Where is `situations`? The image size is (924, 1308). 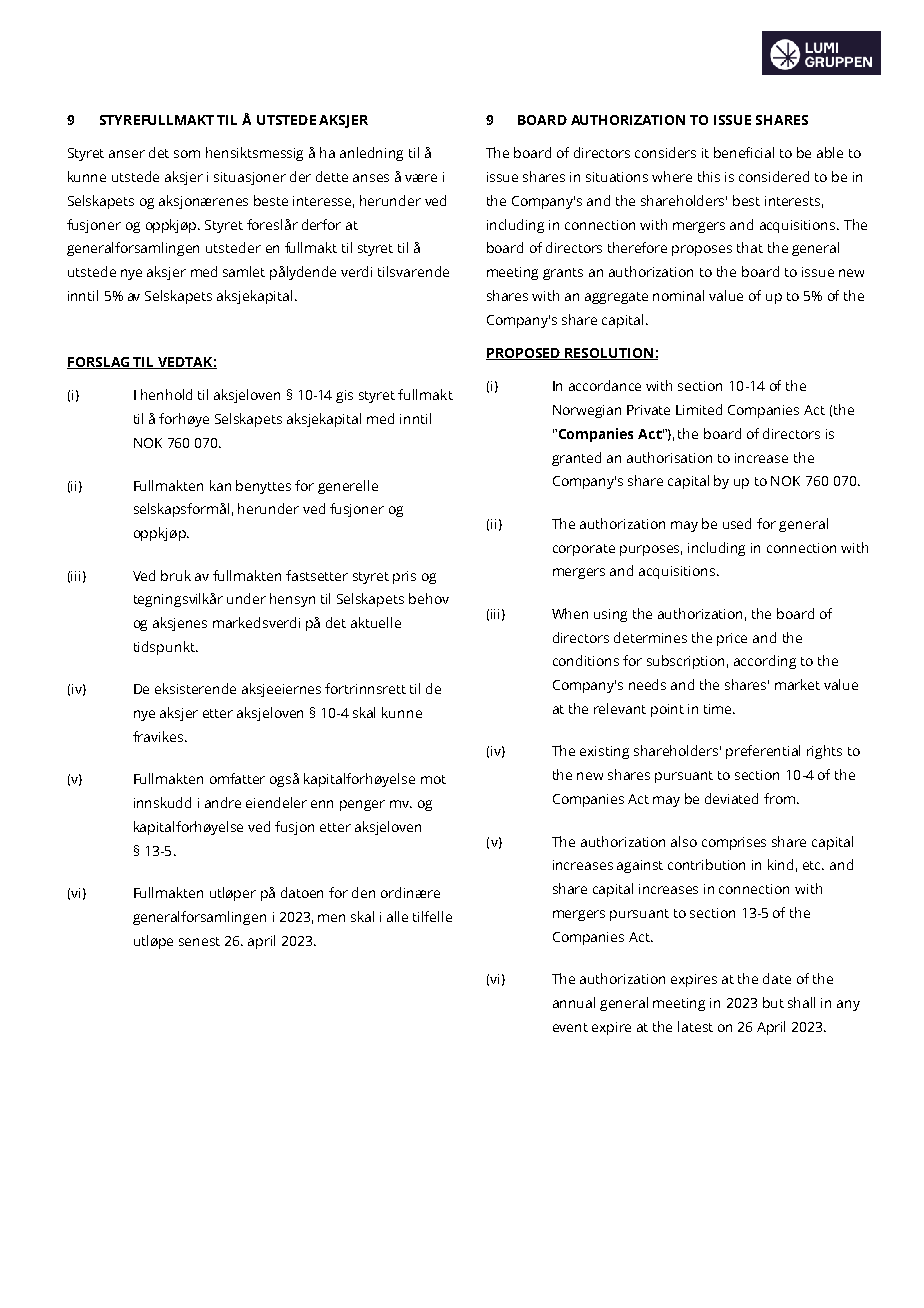
situations is located at coordinates (617, 177).
